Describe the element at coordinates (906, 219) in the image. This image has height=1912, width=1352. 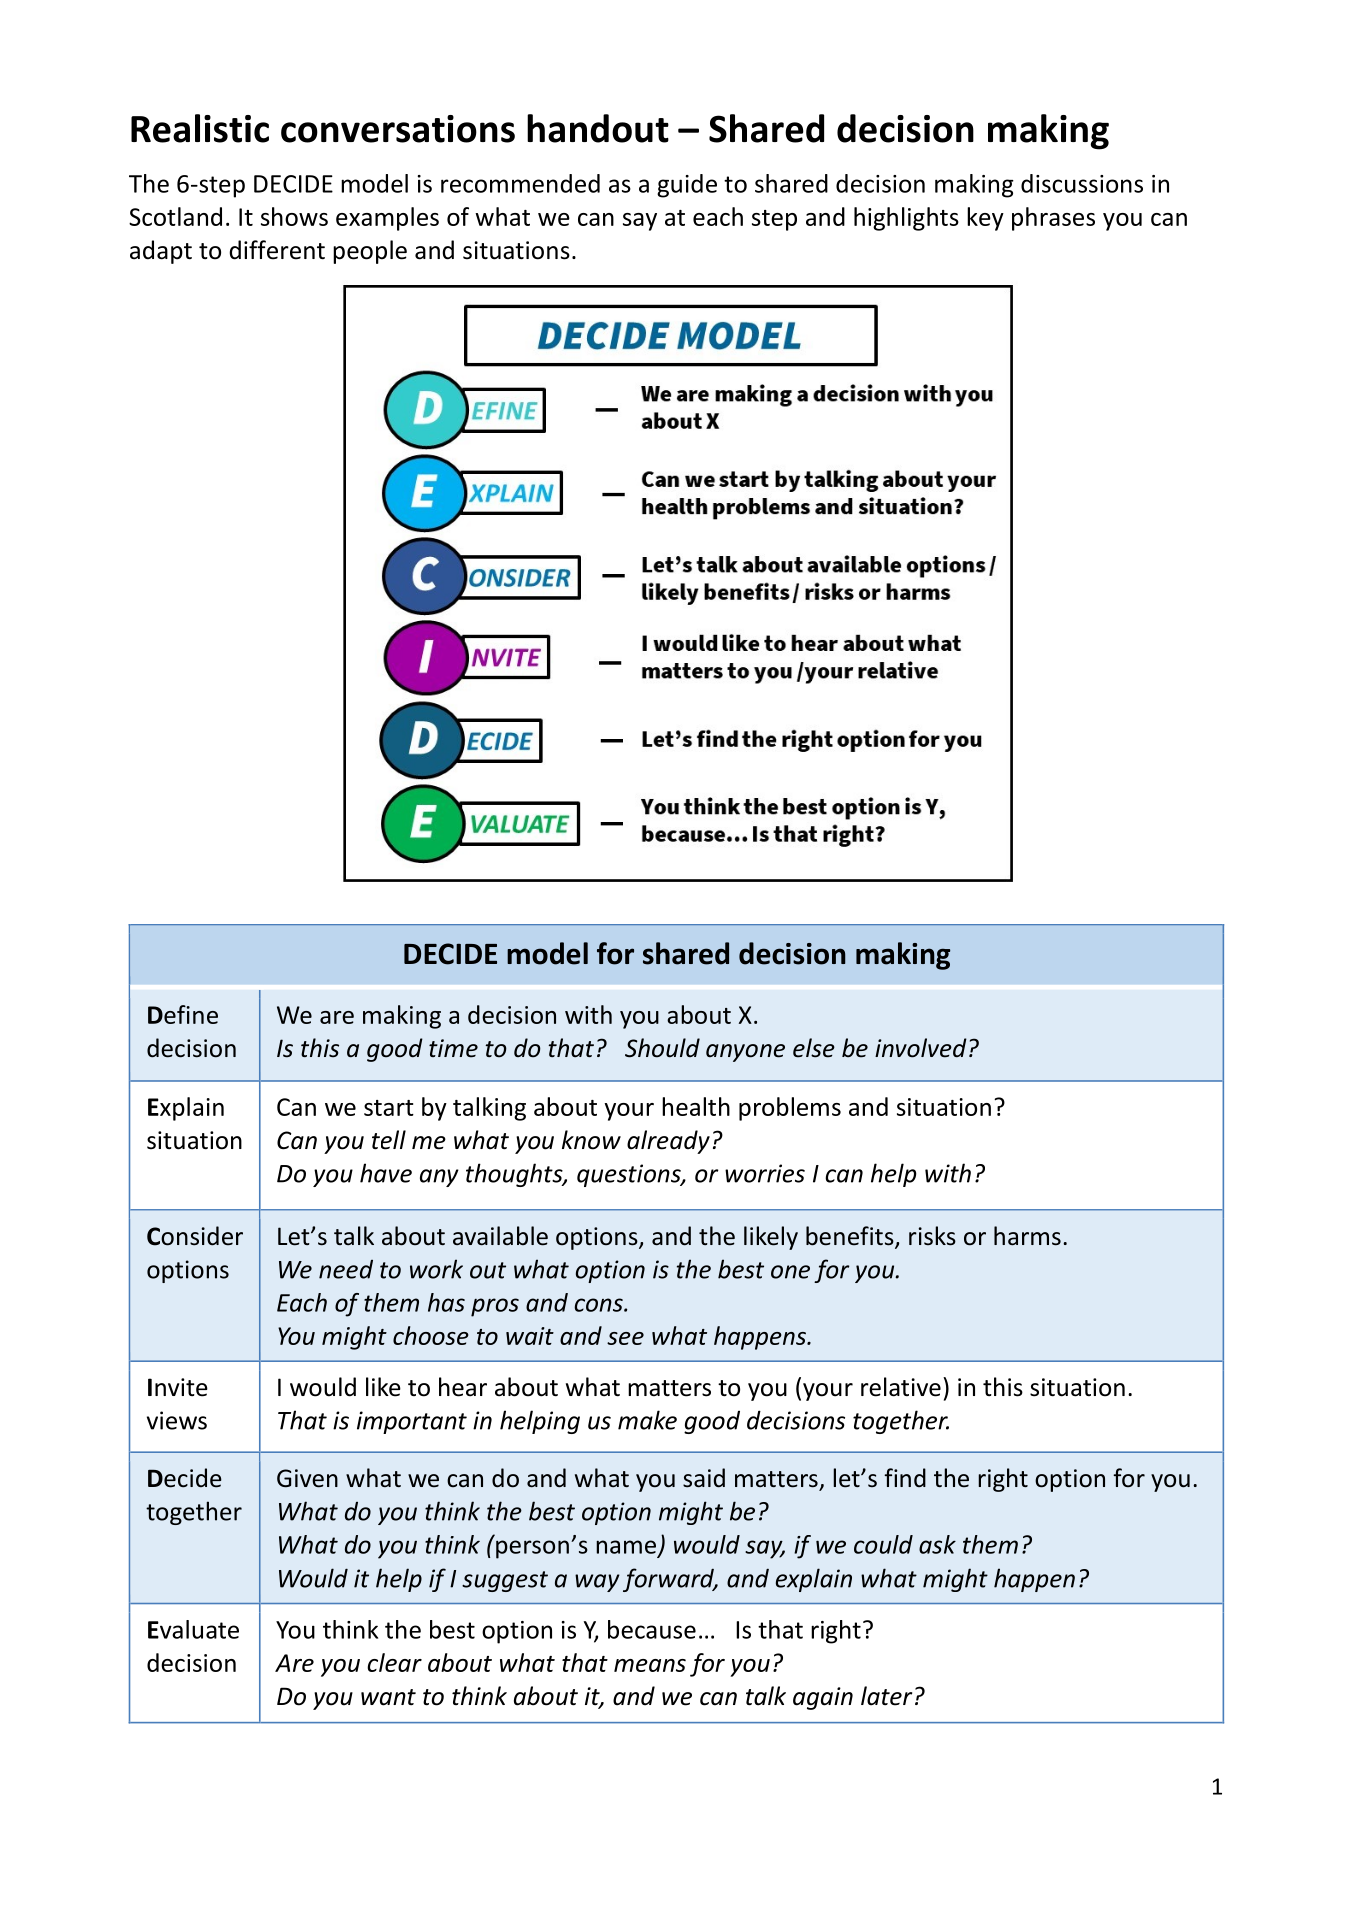
I see `highlights` at that location.
